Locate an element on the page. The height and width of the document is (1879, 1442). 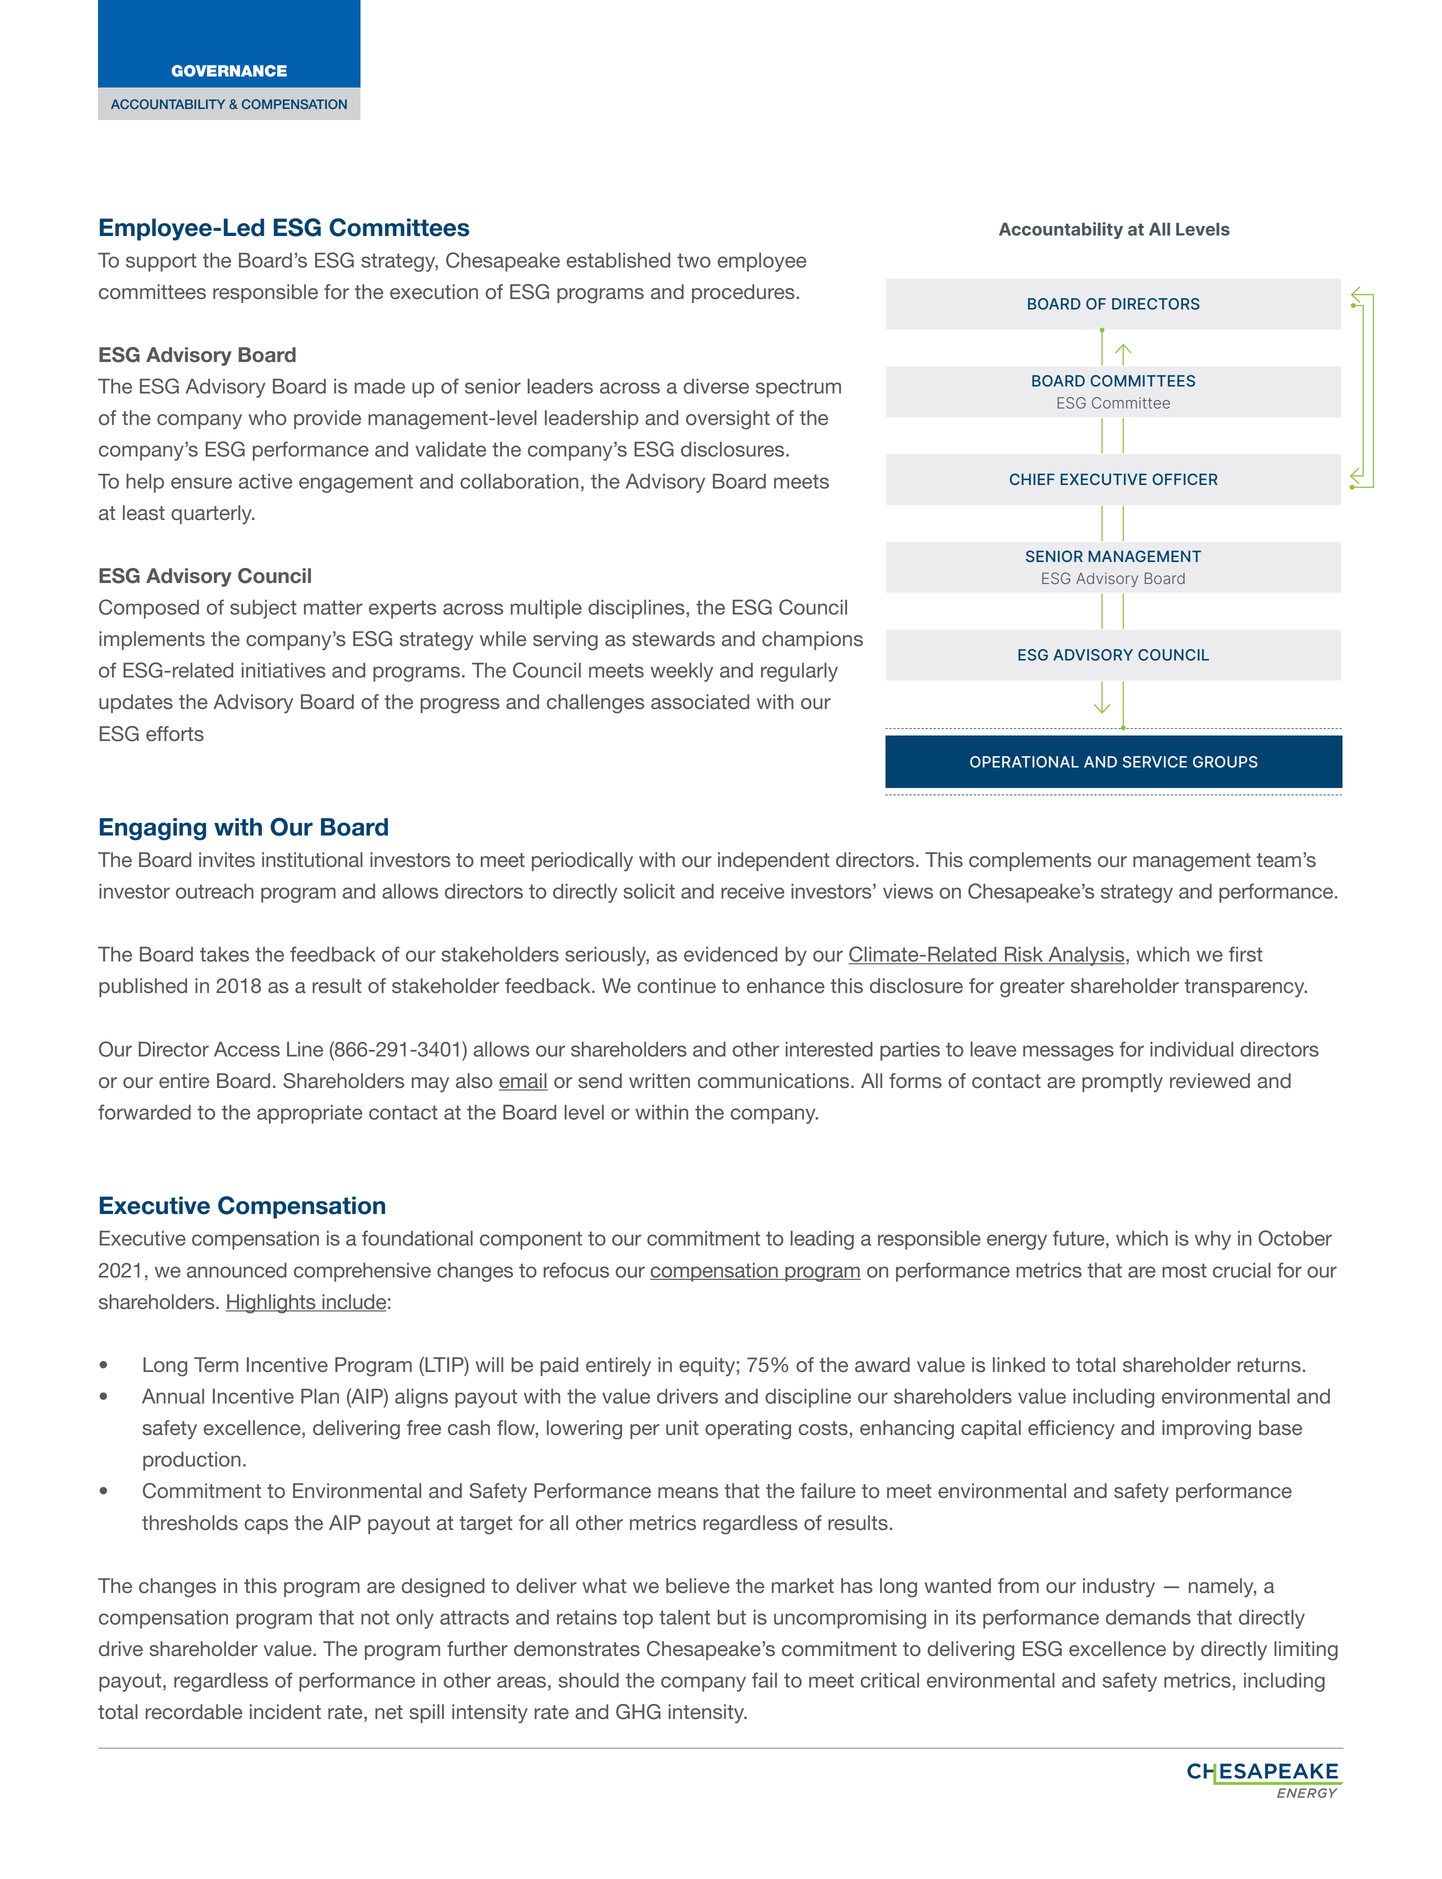
incident is located at coordinates (285, 1711).
